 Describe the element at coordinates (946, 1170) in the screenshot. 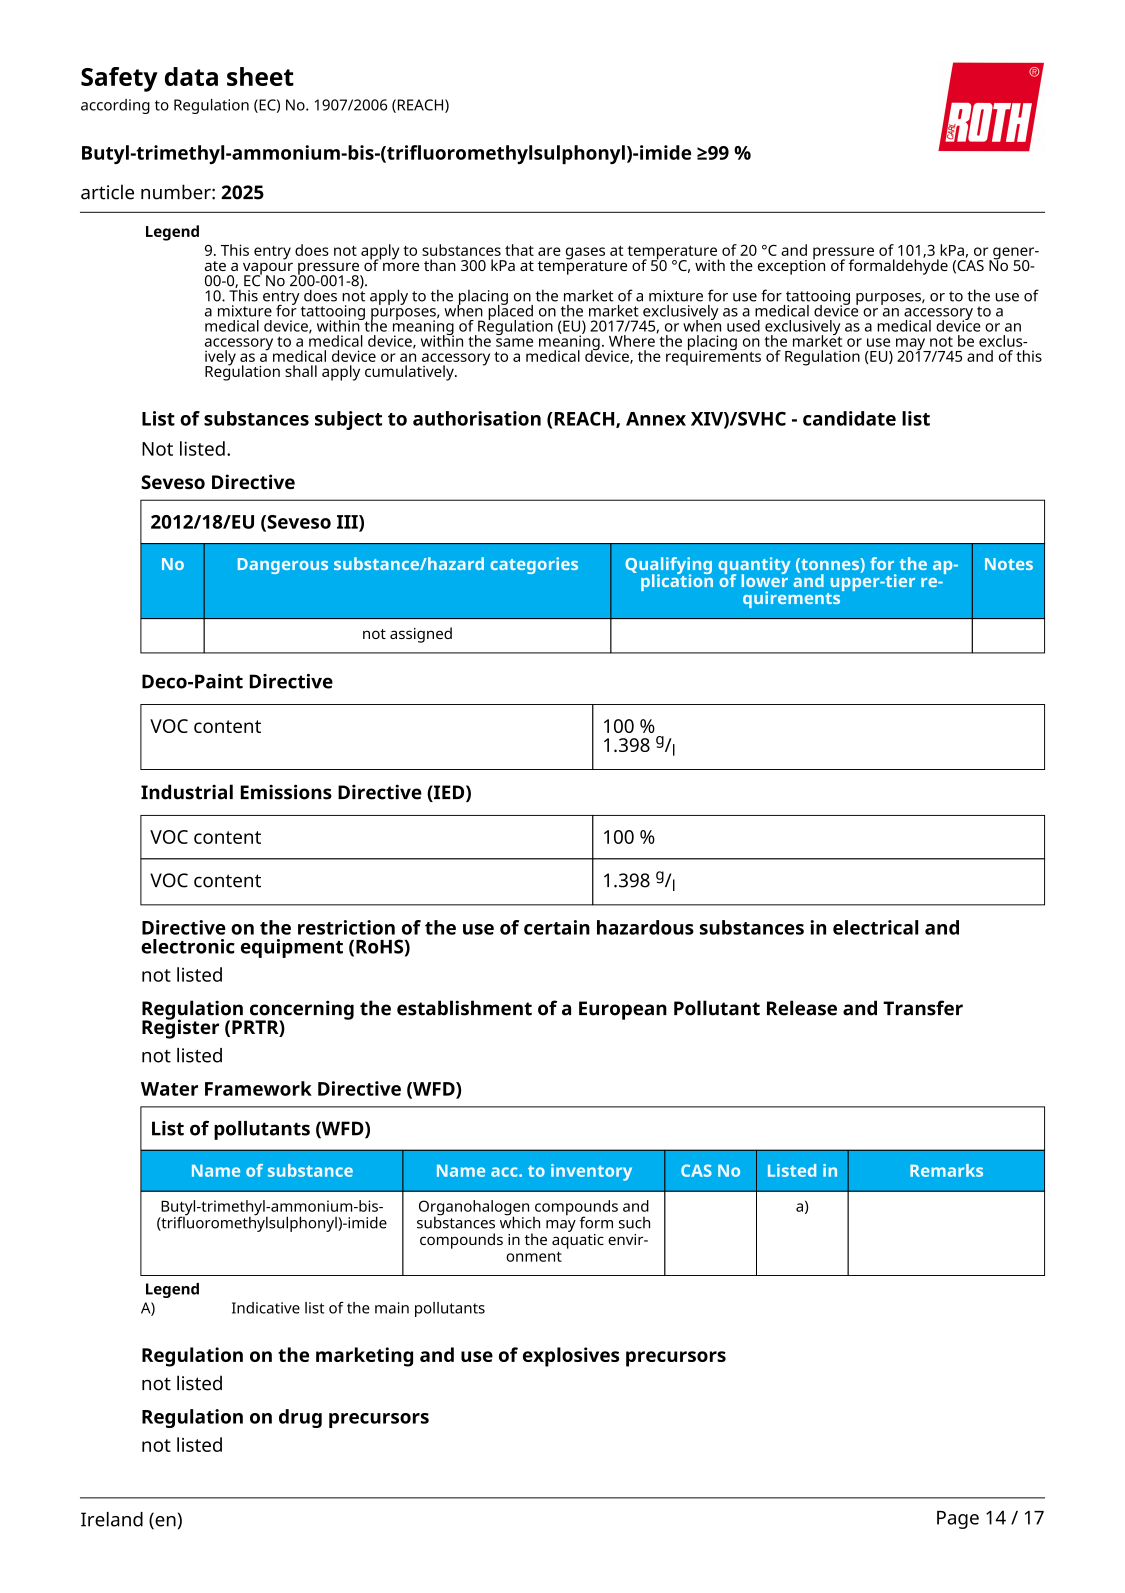

I see `Remarks` at that location.
